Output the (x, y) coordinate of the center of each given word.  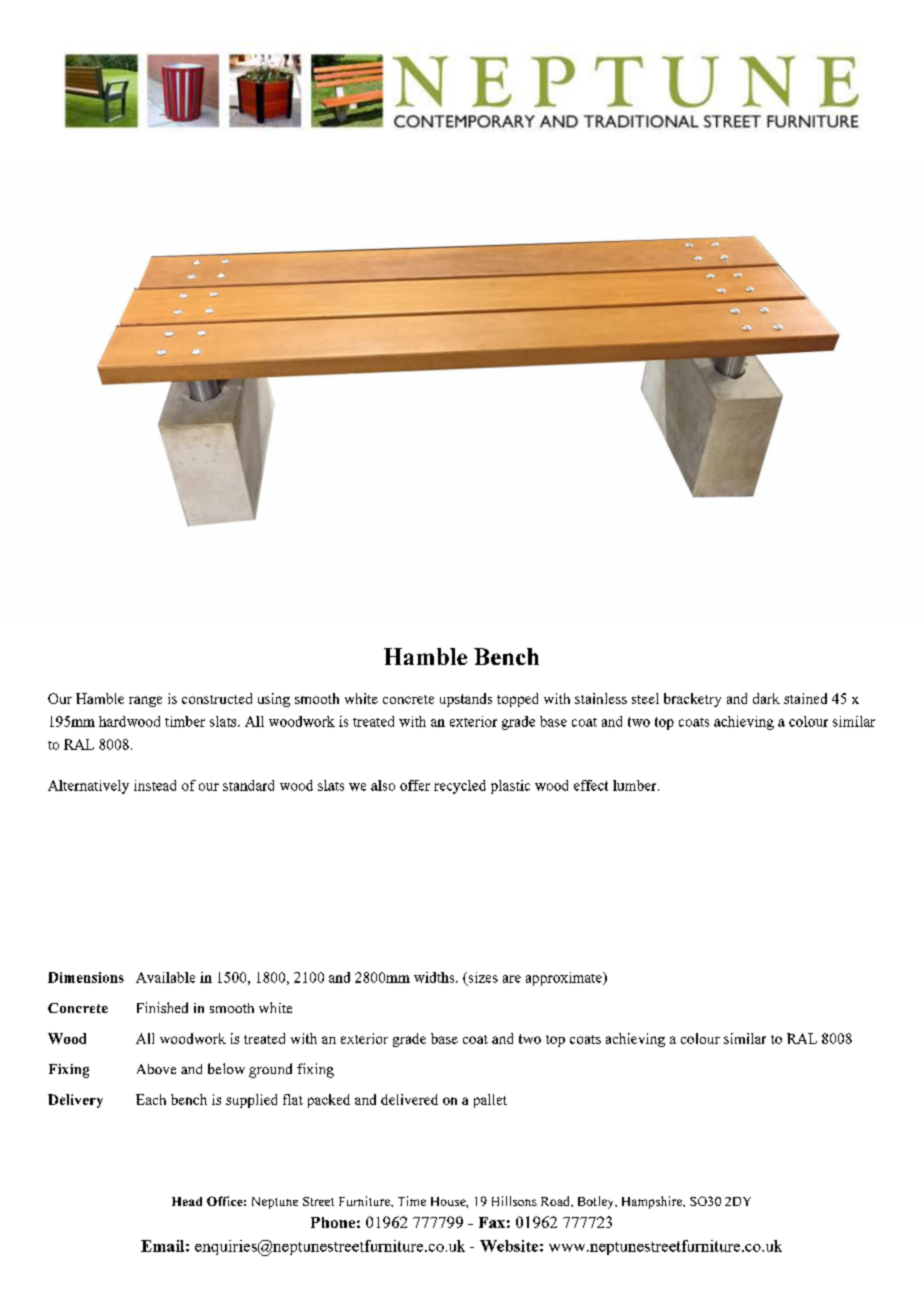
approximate (565, 979)
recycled (460, 787)
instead (155, 785)
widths (435, 977)
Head (187, 1201)
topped (517, 700)
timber (185, 721)
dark (766, 698)
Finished (162, 1007)
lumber (636, 785)
